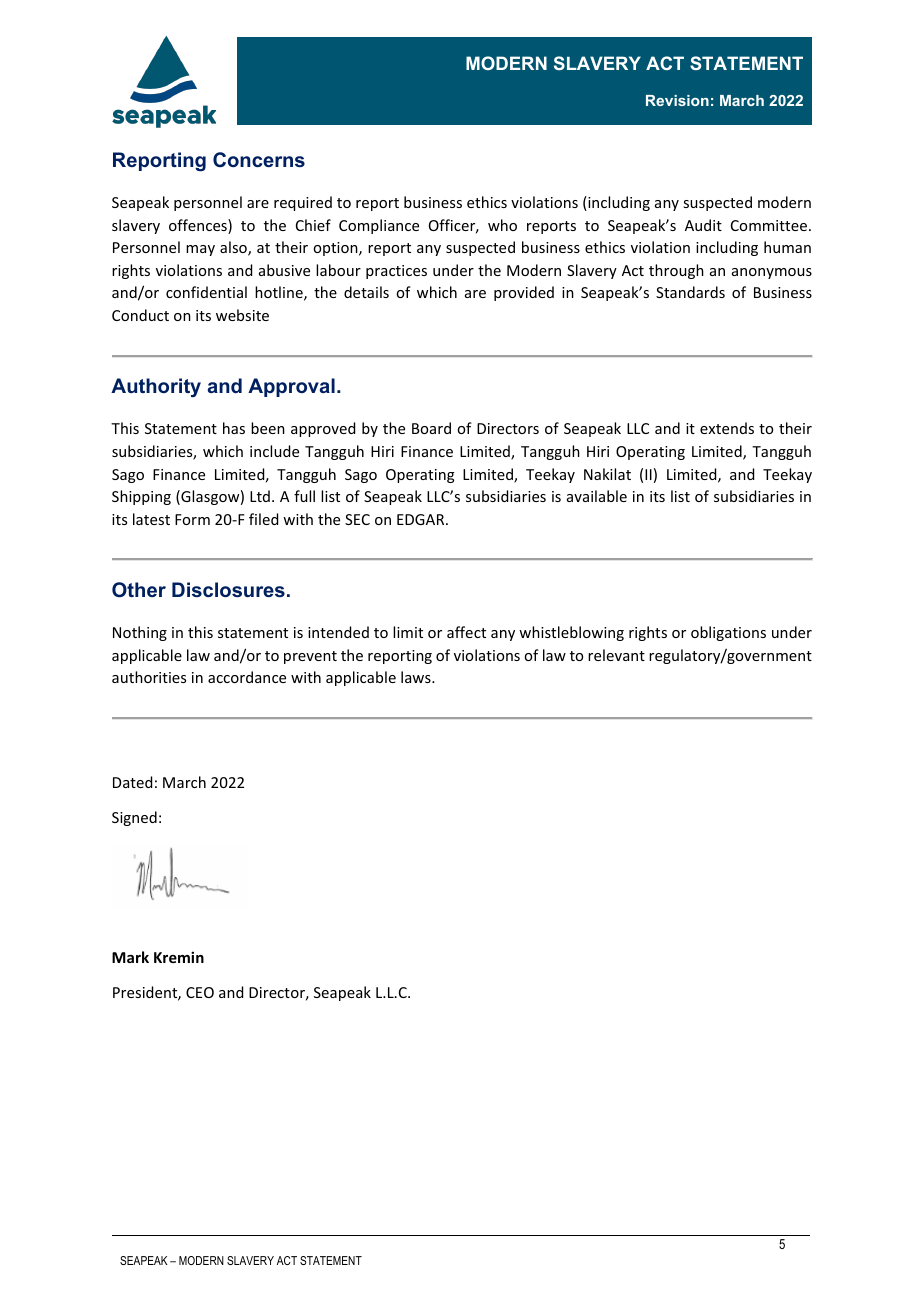  I want to click on relevant, so click(616, 655).
